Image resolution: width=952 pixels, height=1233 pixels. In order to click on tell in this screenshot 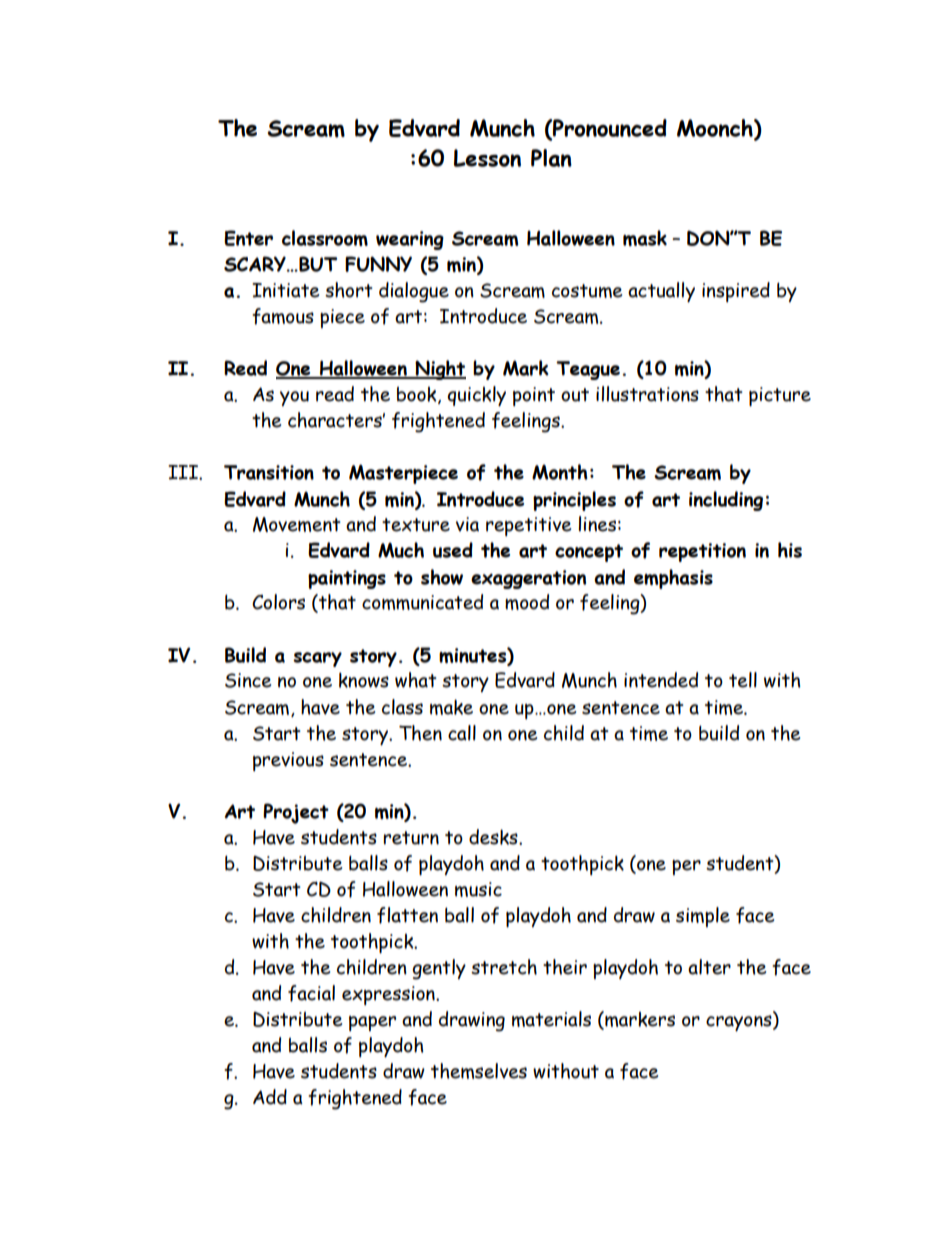, I will do `click(743, 680)`.
